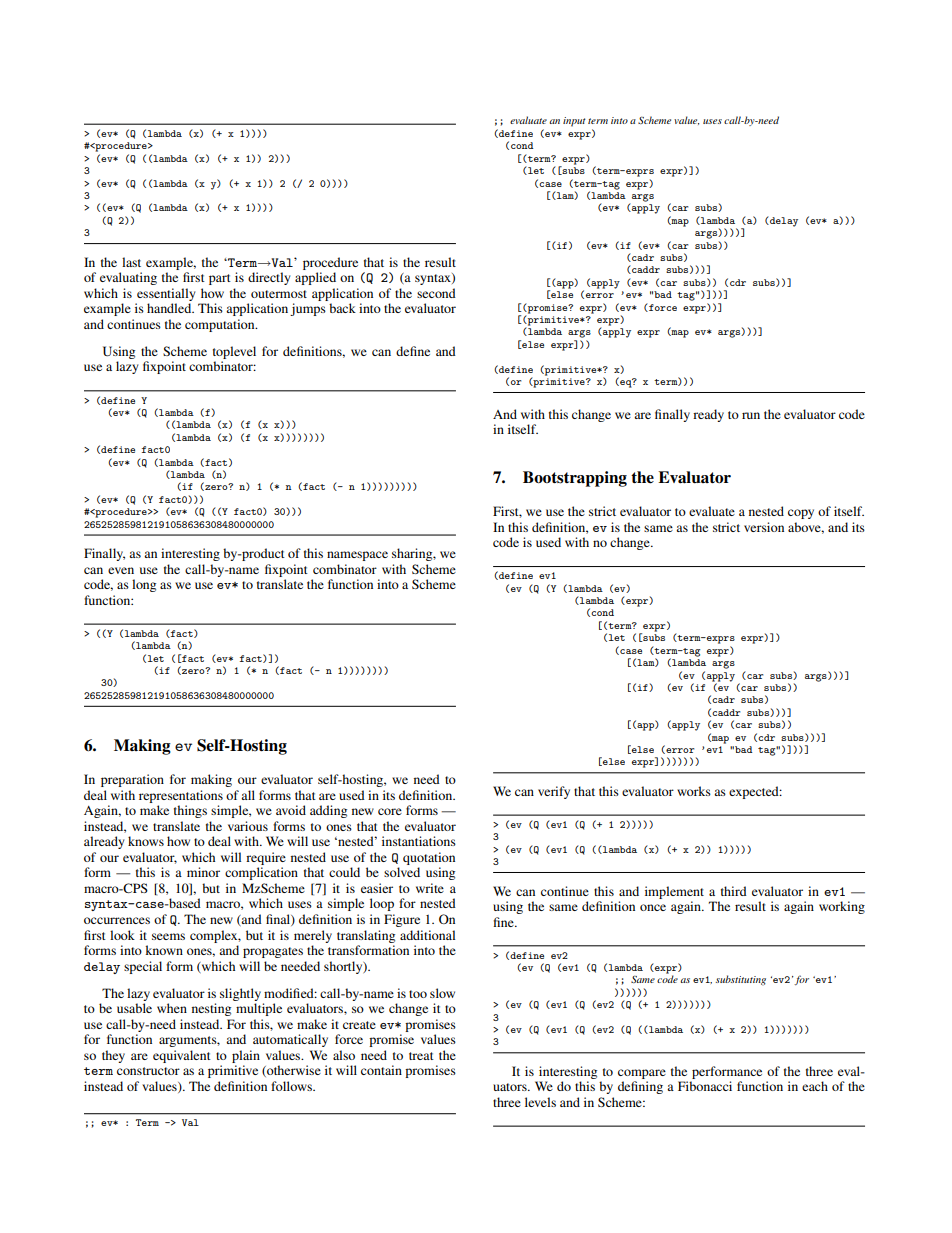  Describe the element at coordinates (751, 415) in the image. I see `run` at that location.
